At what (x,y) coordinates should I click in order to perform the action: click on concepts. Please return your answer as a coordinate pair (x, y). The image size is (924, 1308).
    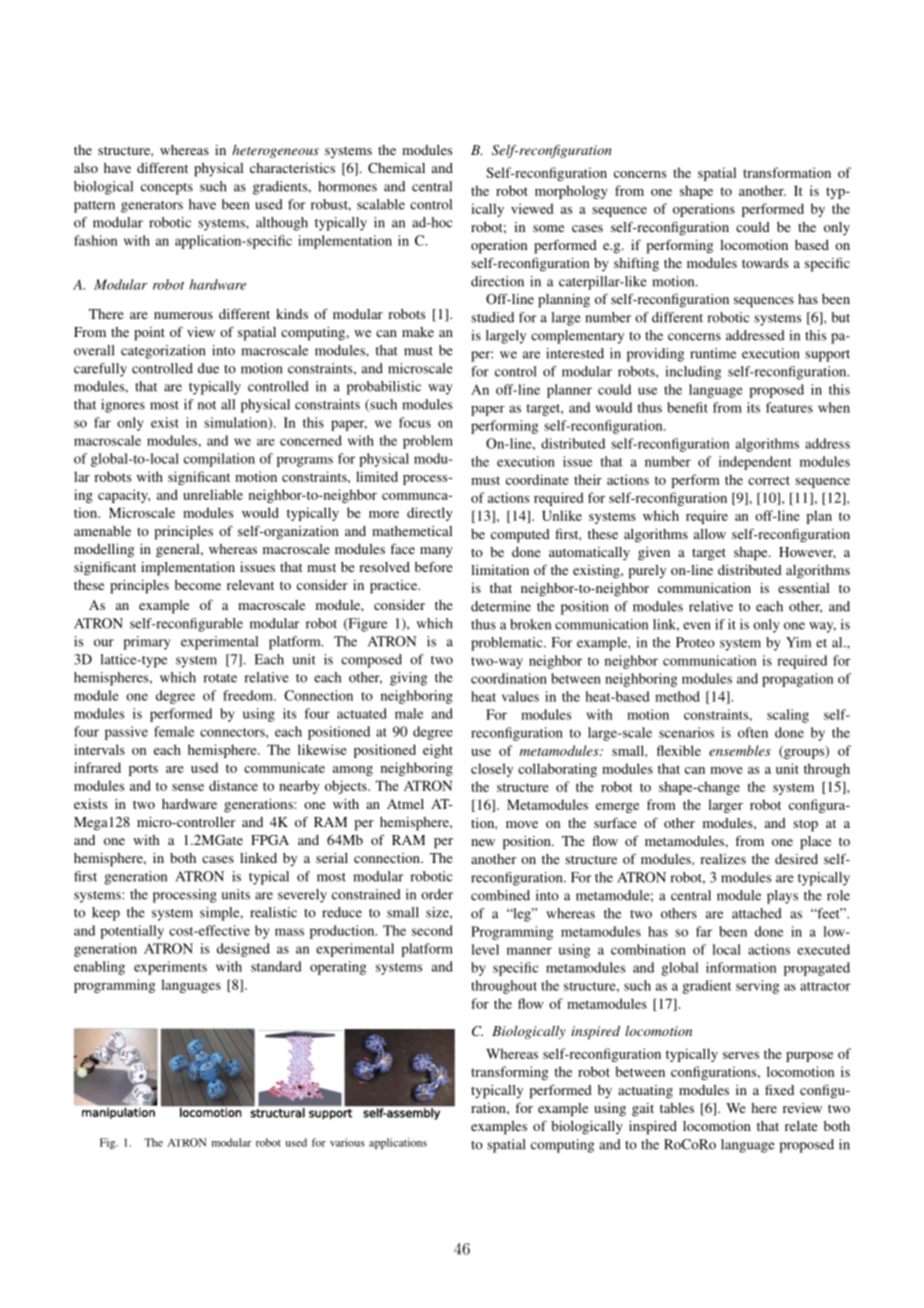
    Looking at the image, I should click on (167, 189).
